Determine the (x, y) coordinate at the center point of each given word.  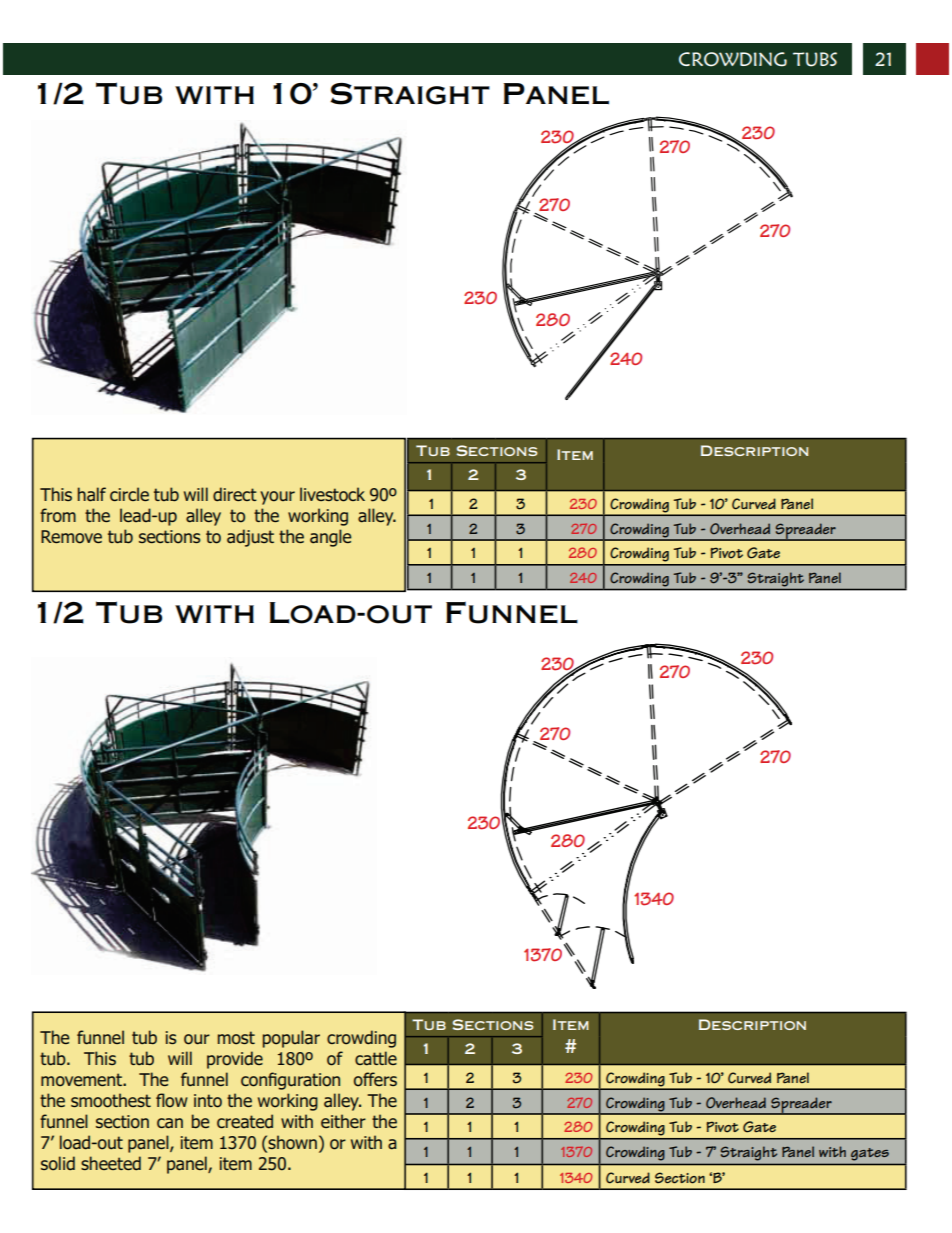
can (170, 1123)
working (318, 517)
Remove (71, 537)
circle (129, 494)
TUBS (815, 59)
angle (330, 538)
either (343, 1121)
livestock (332, 494)
